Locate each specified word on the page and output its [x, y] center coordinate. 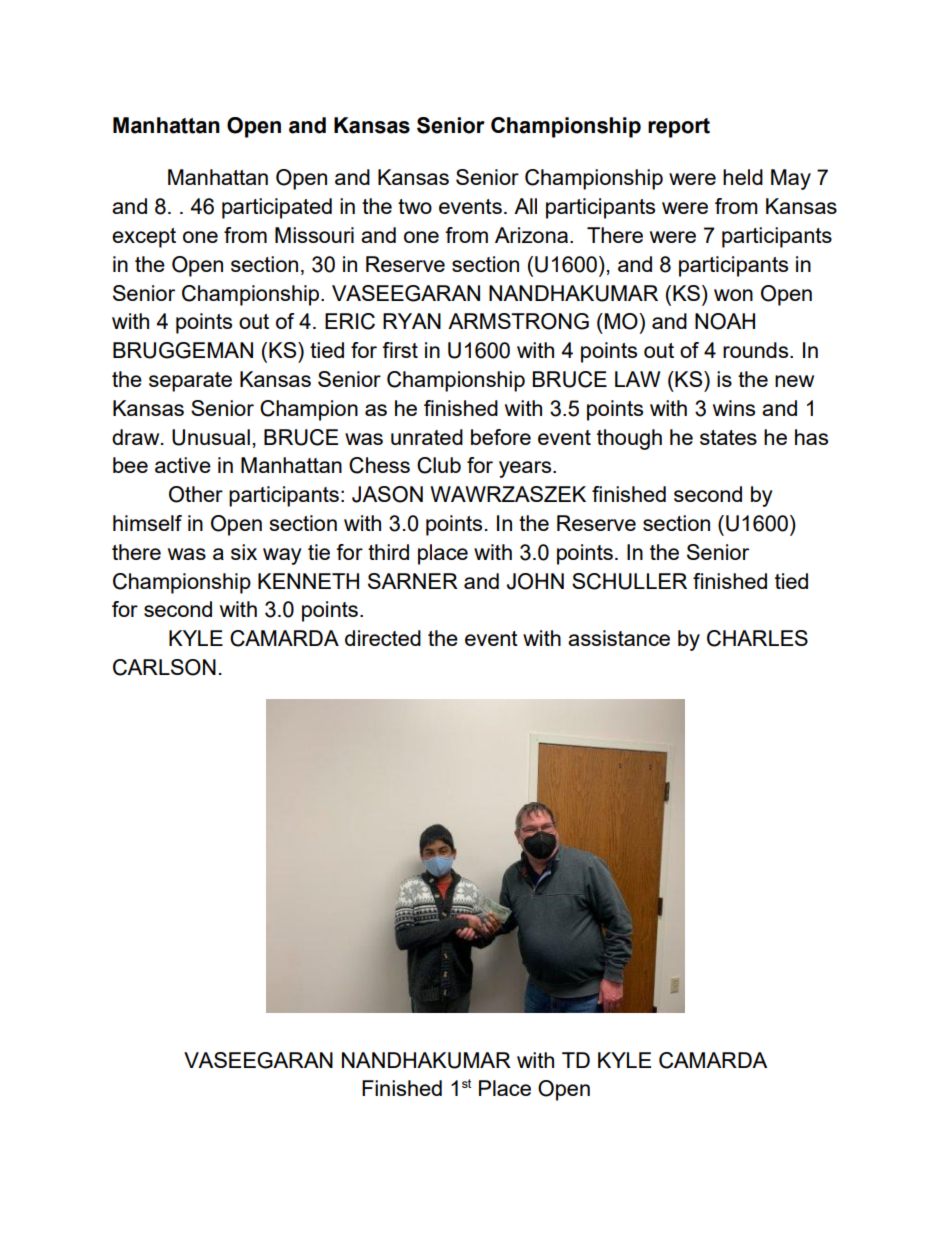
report [679, 128]
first [400, 350]
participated [277, 208]
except [144, 238]
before [501, 437]
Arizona [533, 235]
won [733, 295]
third [388, 552]
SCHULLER [629, 581]
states [728, 437]
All [525, 206]
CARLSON [164, 667]
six [244, 552]
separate [190, 382]
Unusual [211, 437]
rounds [757, 350]
